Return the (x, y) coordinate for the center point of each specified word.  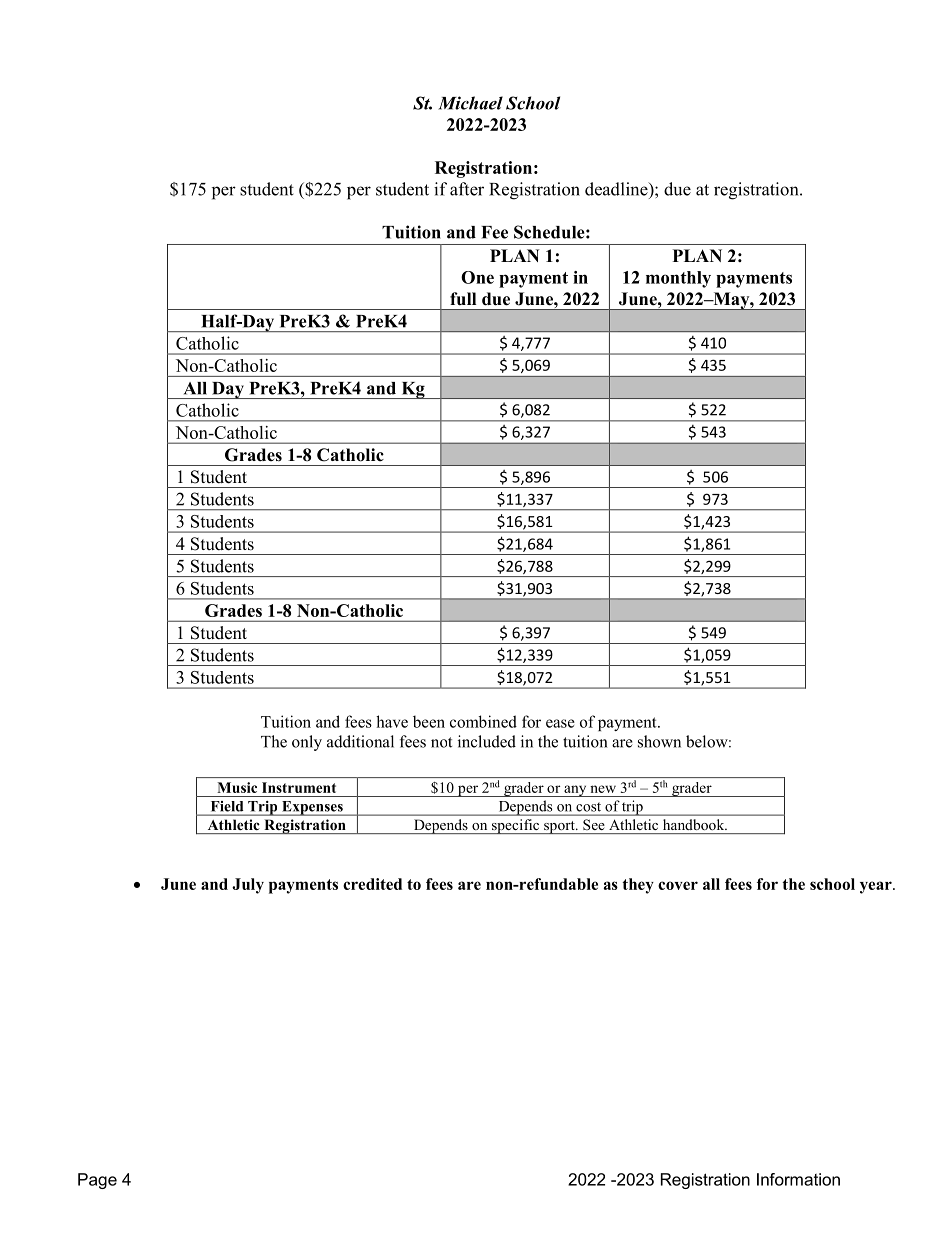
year (877, 887)
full (463, 299)
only (307, 743)
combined (483, 721)
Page (97, 1181)
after (467, 189)
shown (659, 741)
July (248, 886)
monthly (678, 279)
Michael (470, 103)
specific (516, 826)
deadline (617, 189)
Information (798, 1179)
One (477, 277)
